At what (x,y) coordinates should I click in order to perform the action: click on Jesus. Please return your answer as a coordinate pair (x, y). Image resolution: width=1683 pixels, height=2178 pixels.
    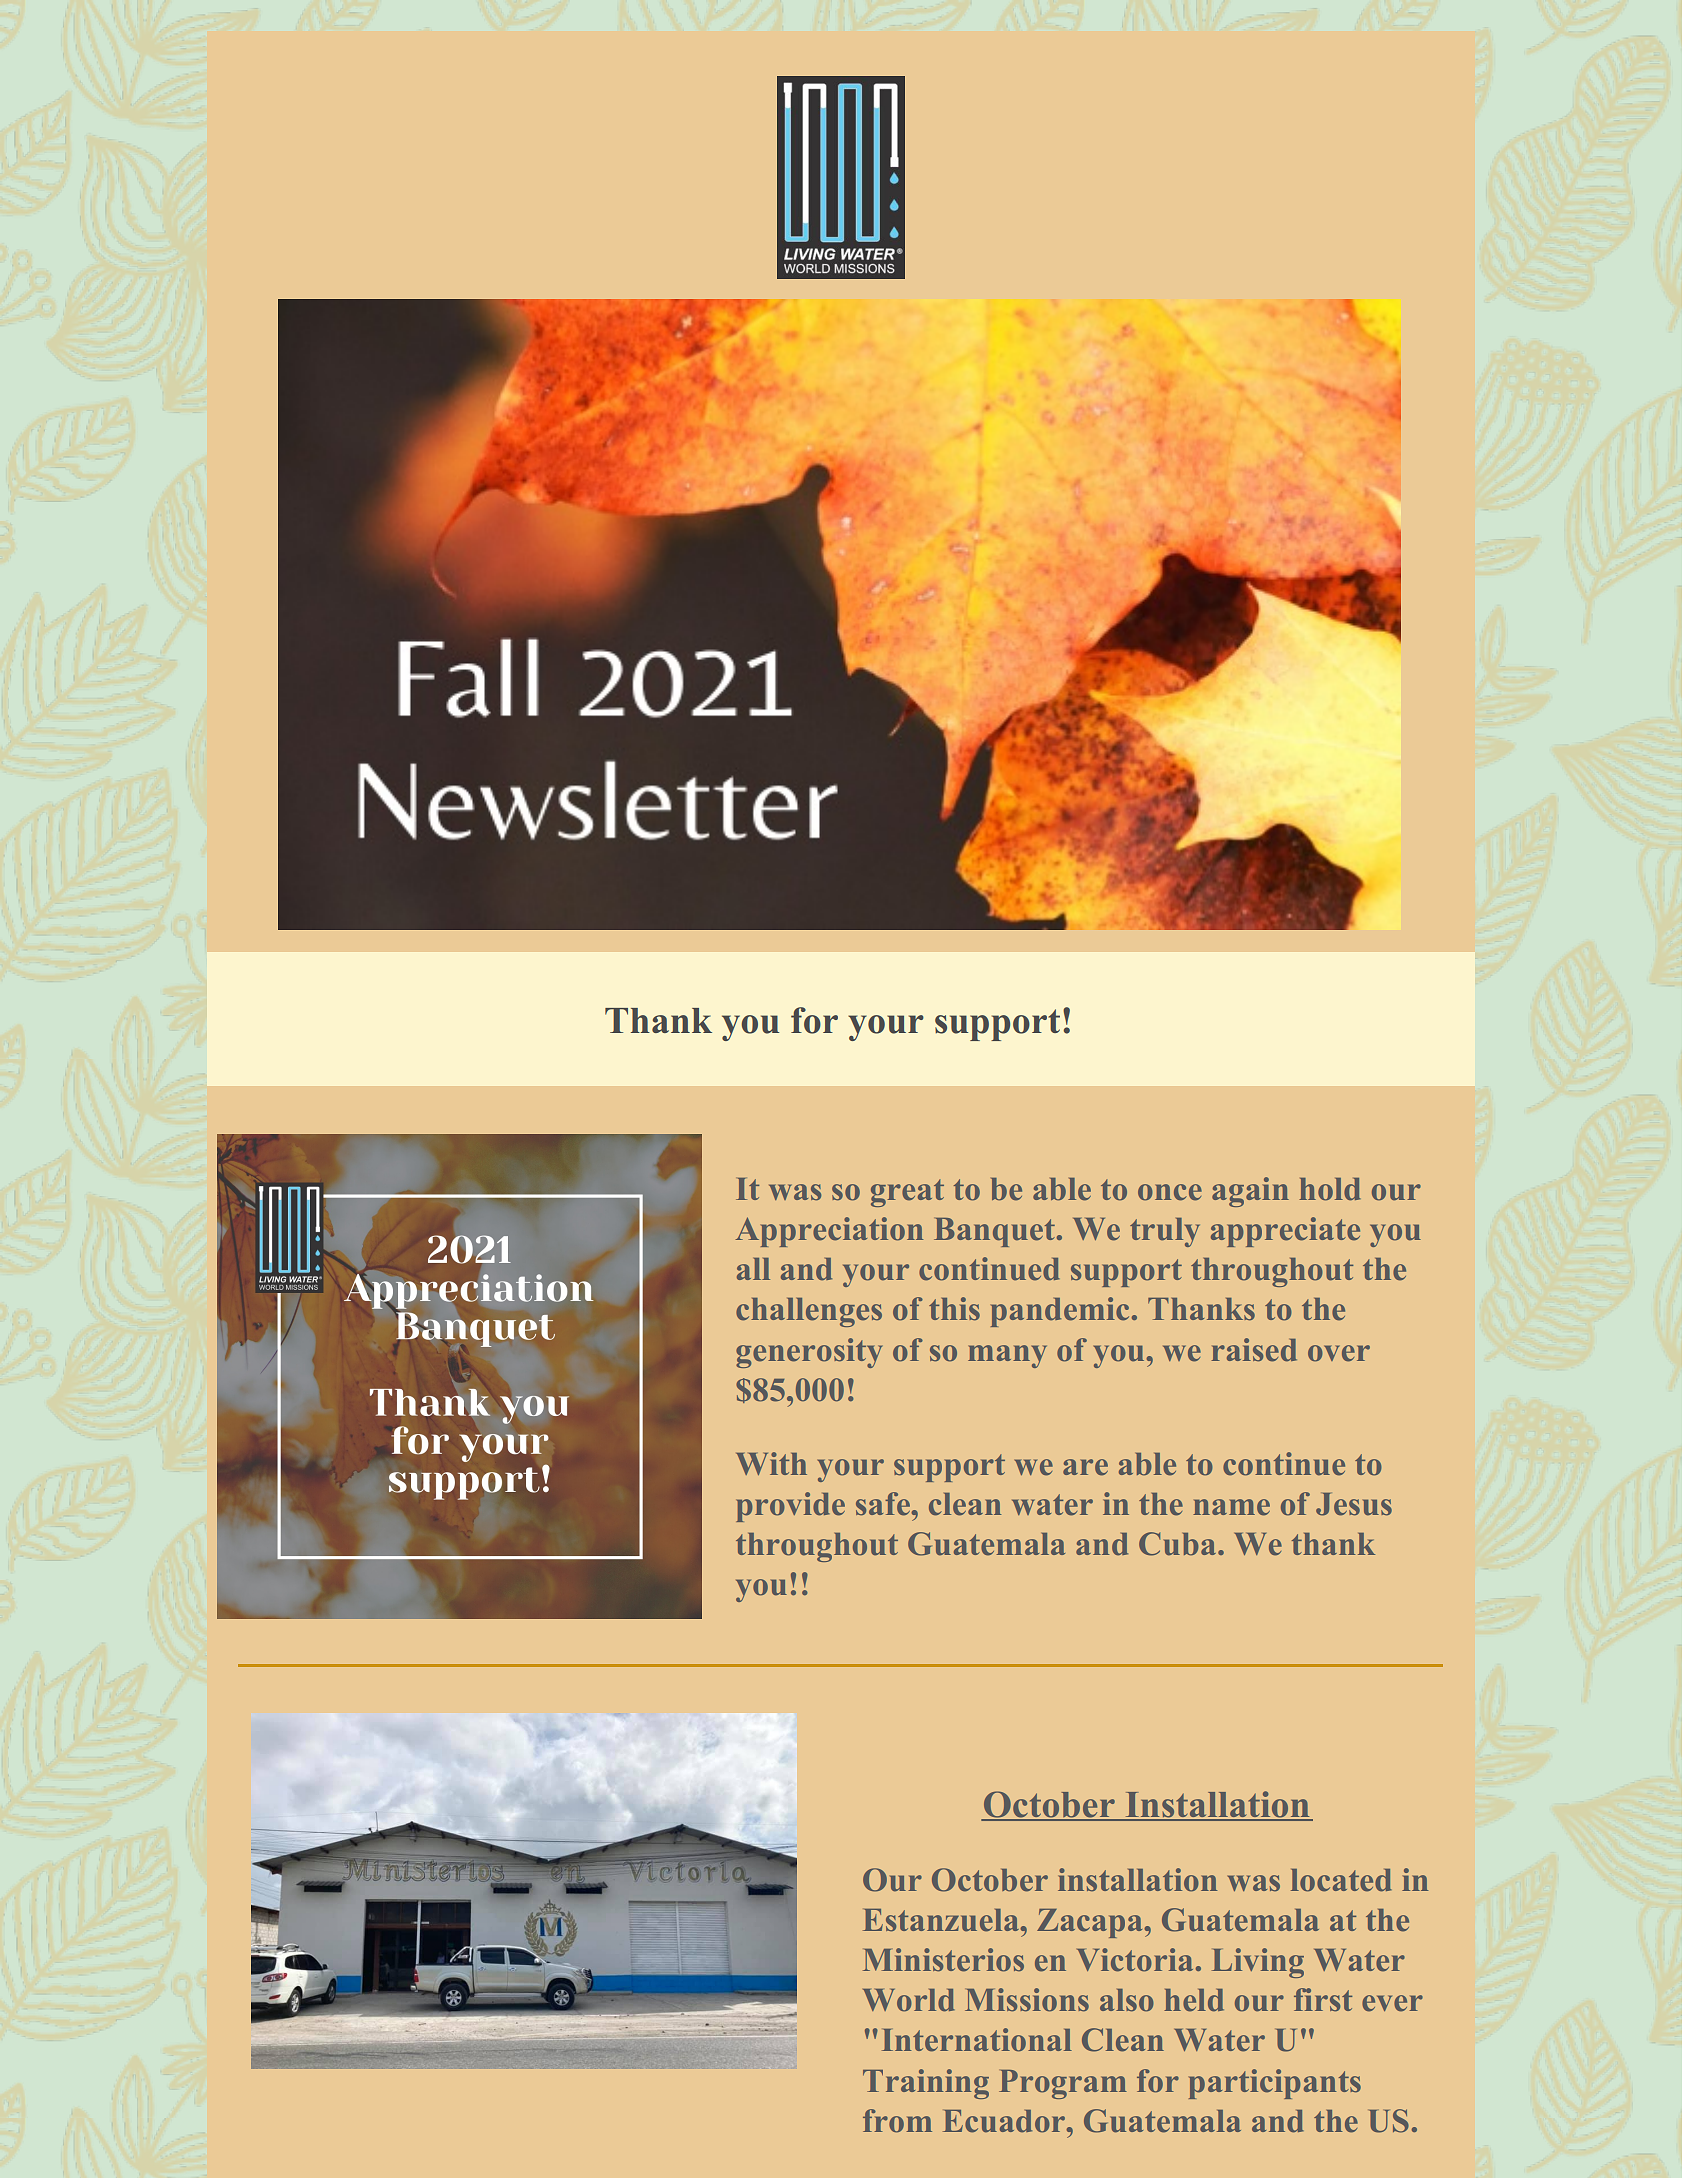
    Looking at the image, I should click on (1354, 1504).
